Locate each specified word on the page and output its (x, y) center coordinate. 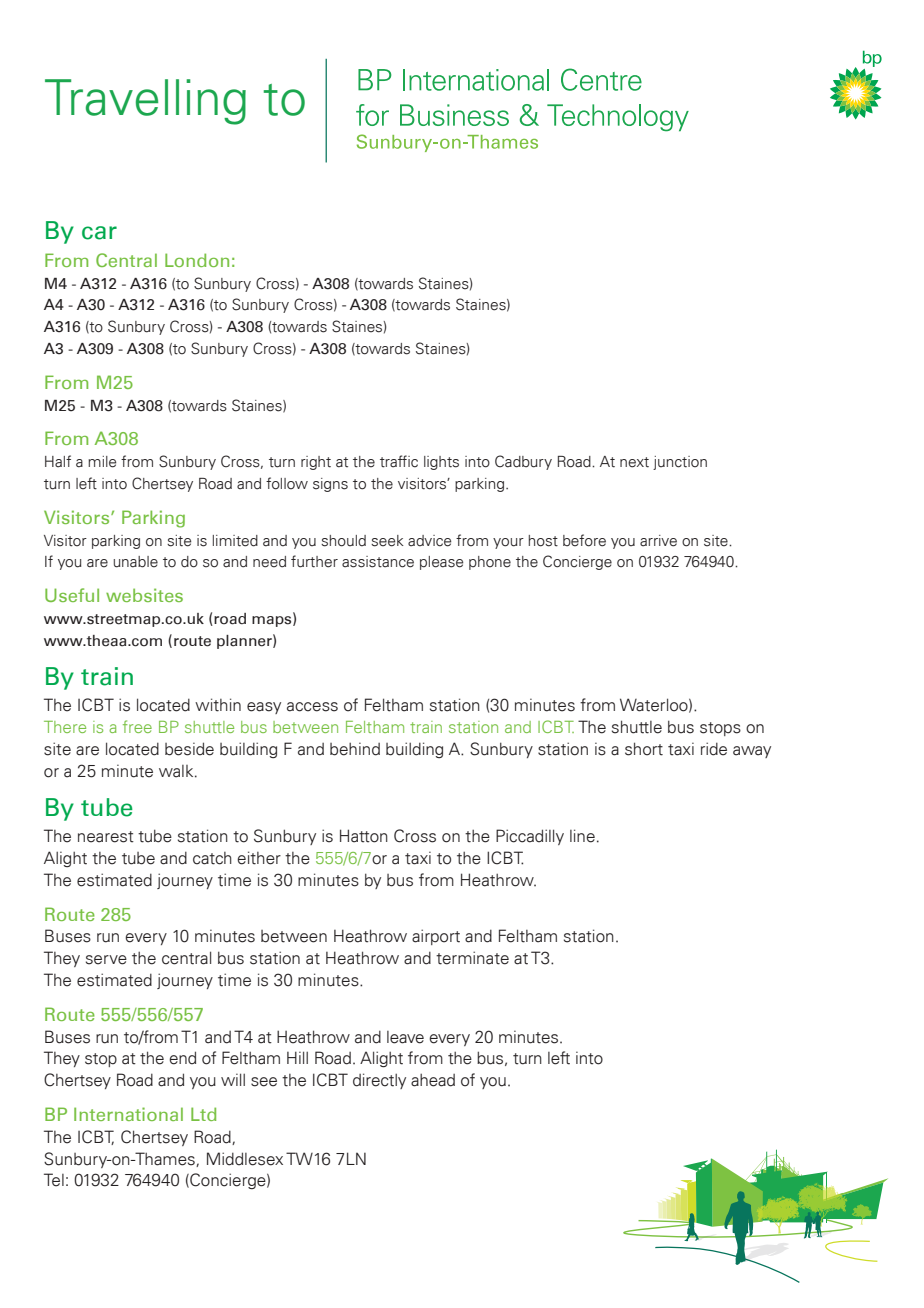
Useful (72, 595)
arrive (658, 541)
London (197, 260)
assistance (378, 562)
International (128, 1114)
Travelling (145, 102)
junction (680, 463)
